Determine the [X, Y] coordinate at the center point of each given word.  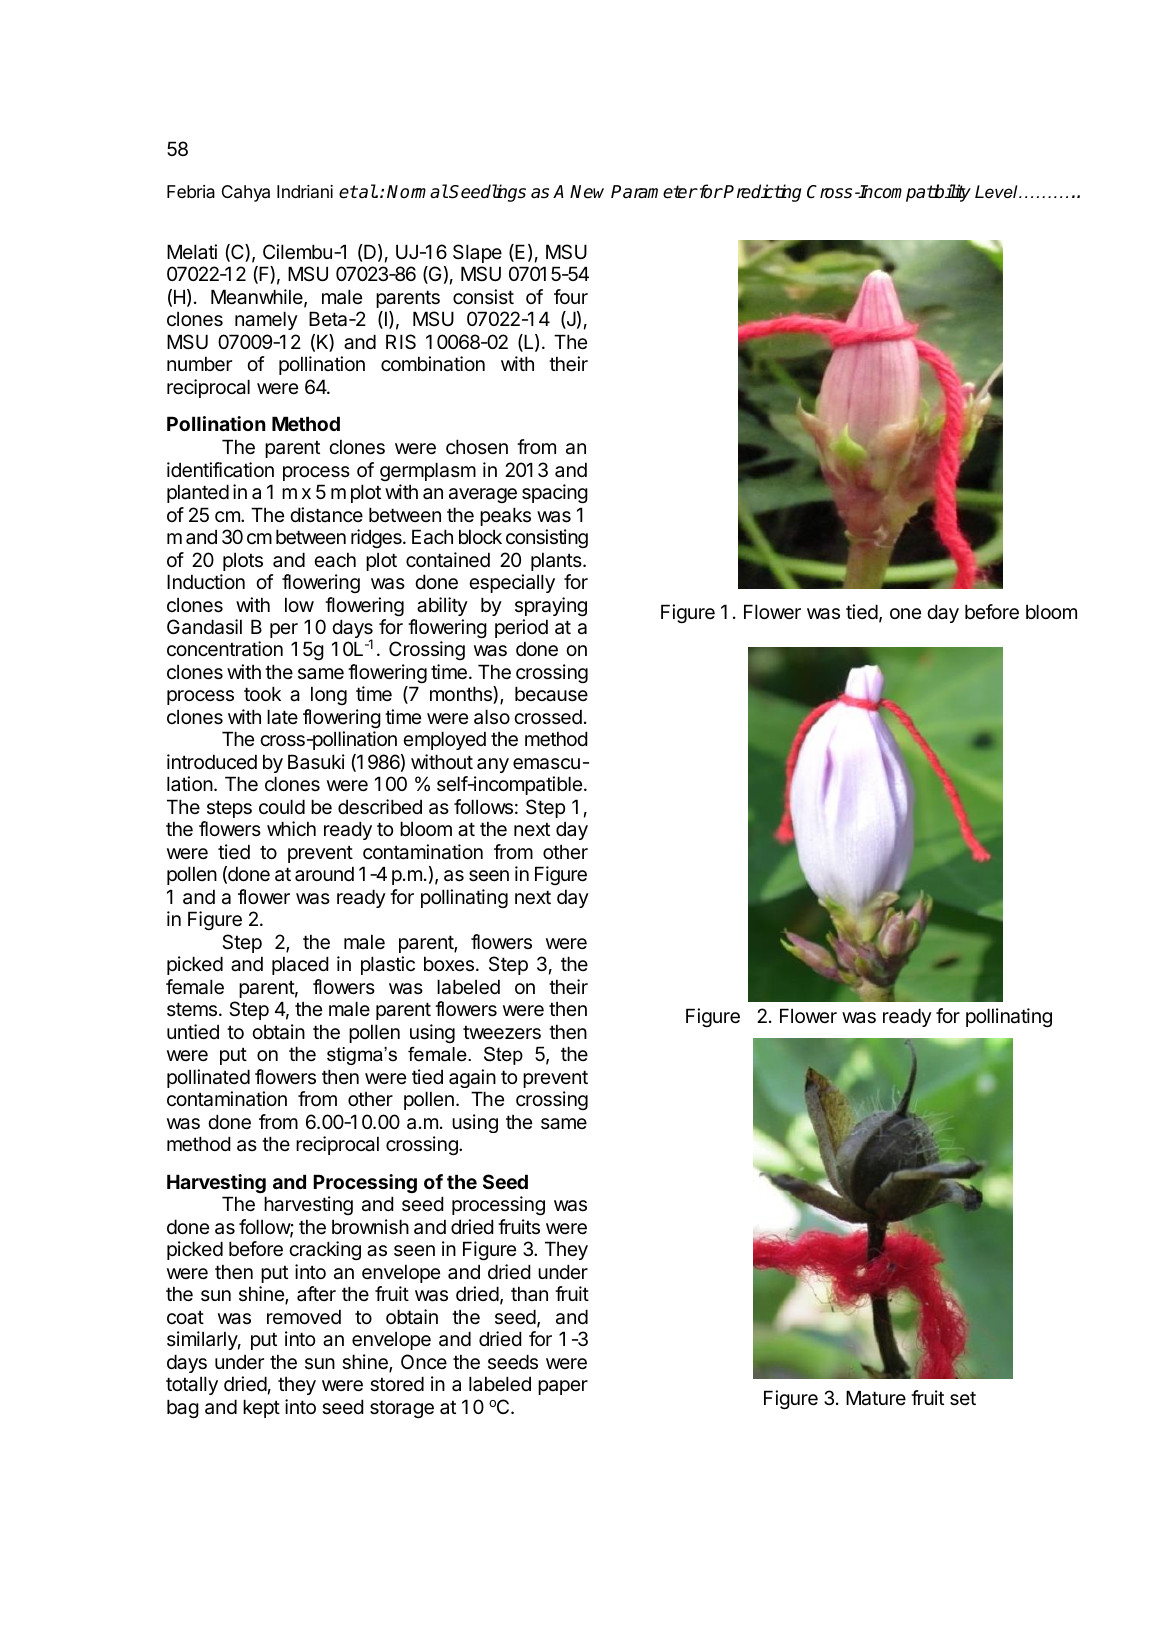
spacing [555, 493]
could [282, 806]
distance [326, 515]
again [472, 1078]
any [493, 765]
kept [261, 1408]
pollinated [208, 1078]
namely [266, 320]
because [551, 694]
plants [557, 561]
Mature [876, 1398]
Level [997, 192]
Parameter [654, 192]
